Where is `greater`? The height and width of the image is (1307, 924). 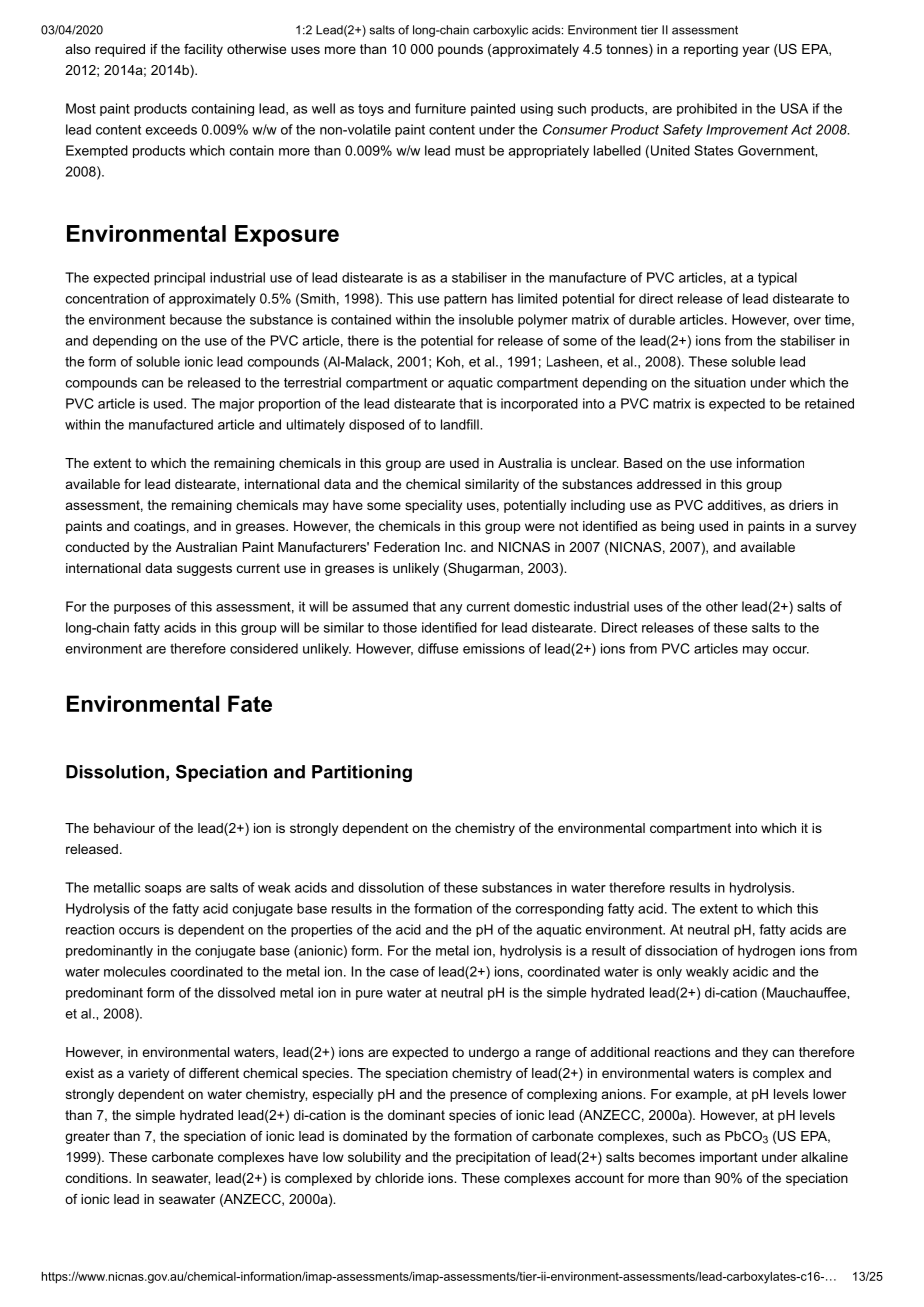
greater is located at coordinates (87, 1137).
